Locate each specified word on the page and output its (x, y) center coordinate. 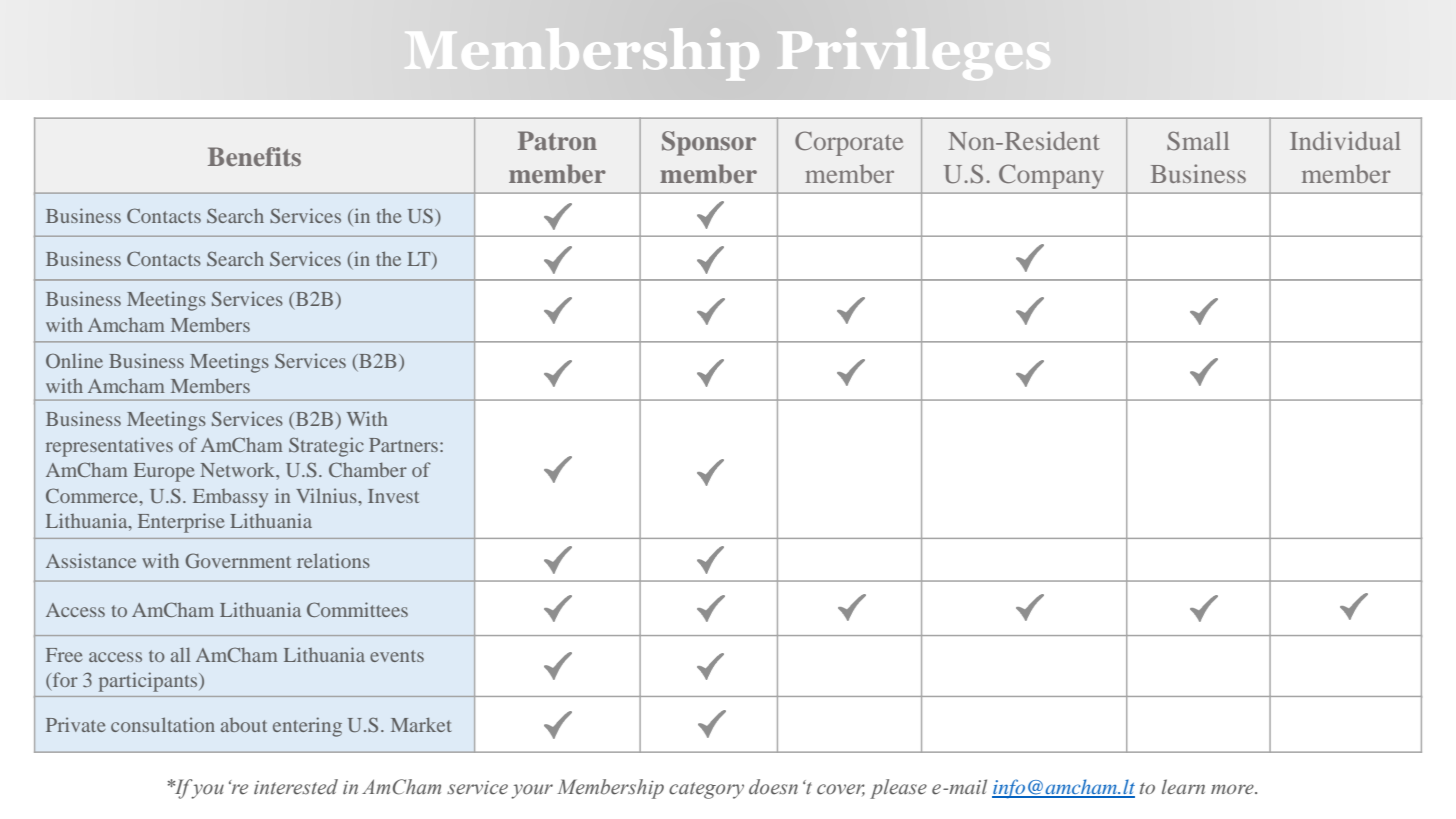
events (397, 656)
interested (296, 787)
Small (1198, 140)
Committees (357, 609)
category (706, 790)
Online (74, 360)
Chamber (368, 469)
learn (1183, 786)
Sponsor (709, 143)
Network (239, 471)
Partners (403, 445)
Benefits (254, 156)
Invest (393, 496)
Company (1051, 176)
